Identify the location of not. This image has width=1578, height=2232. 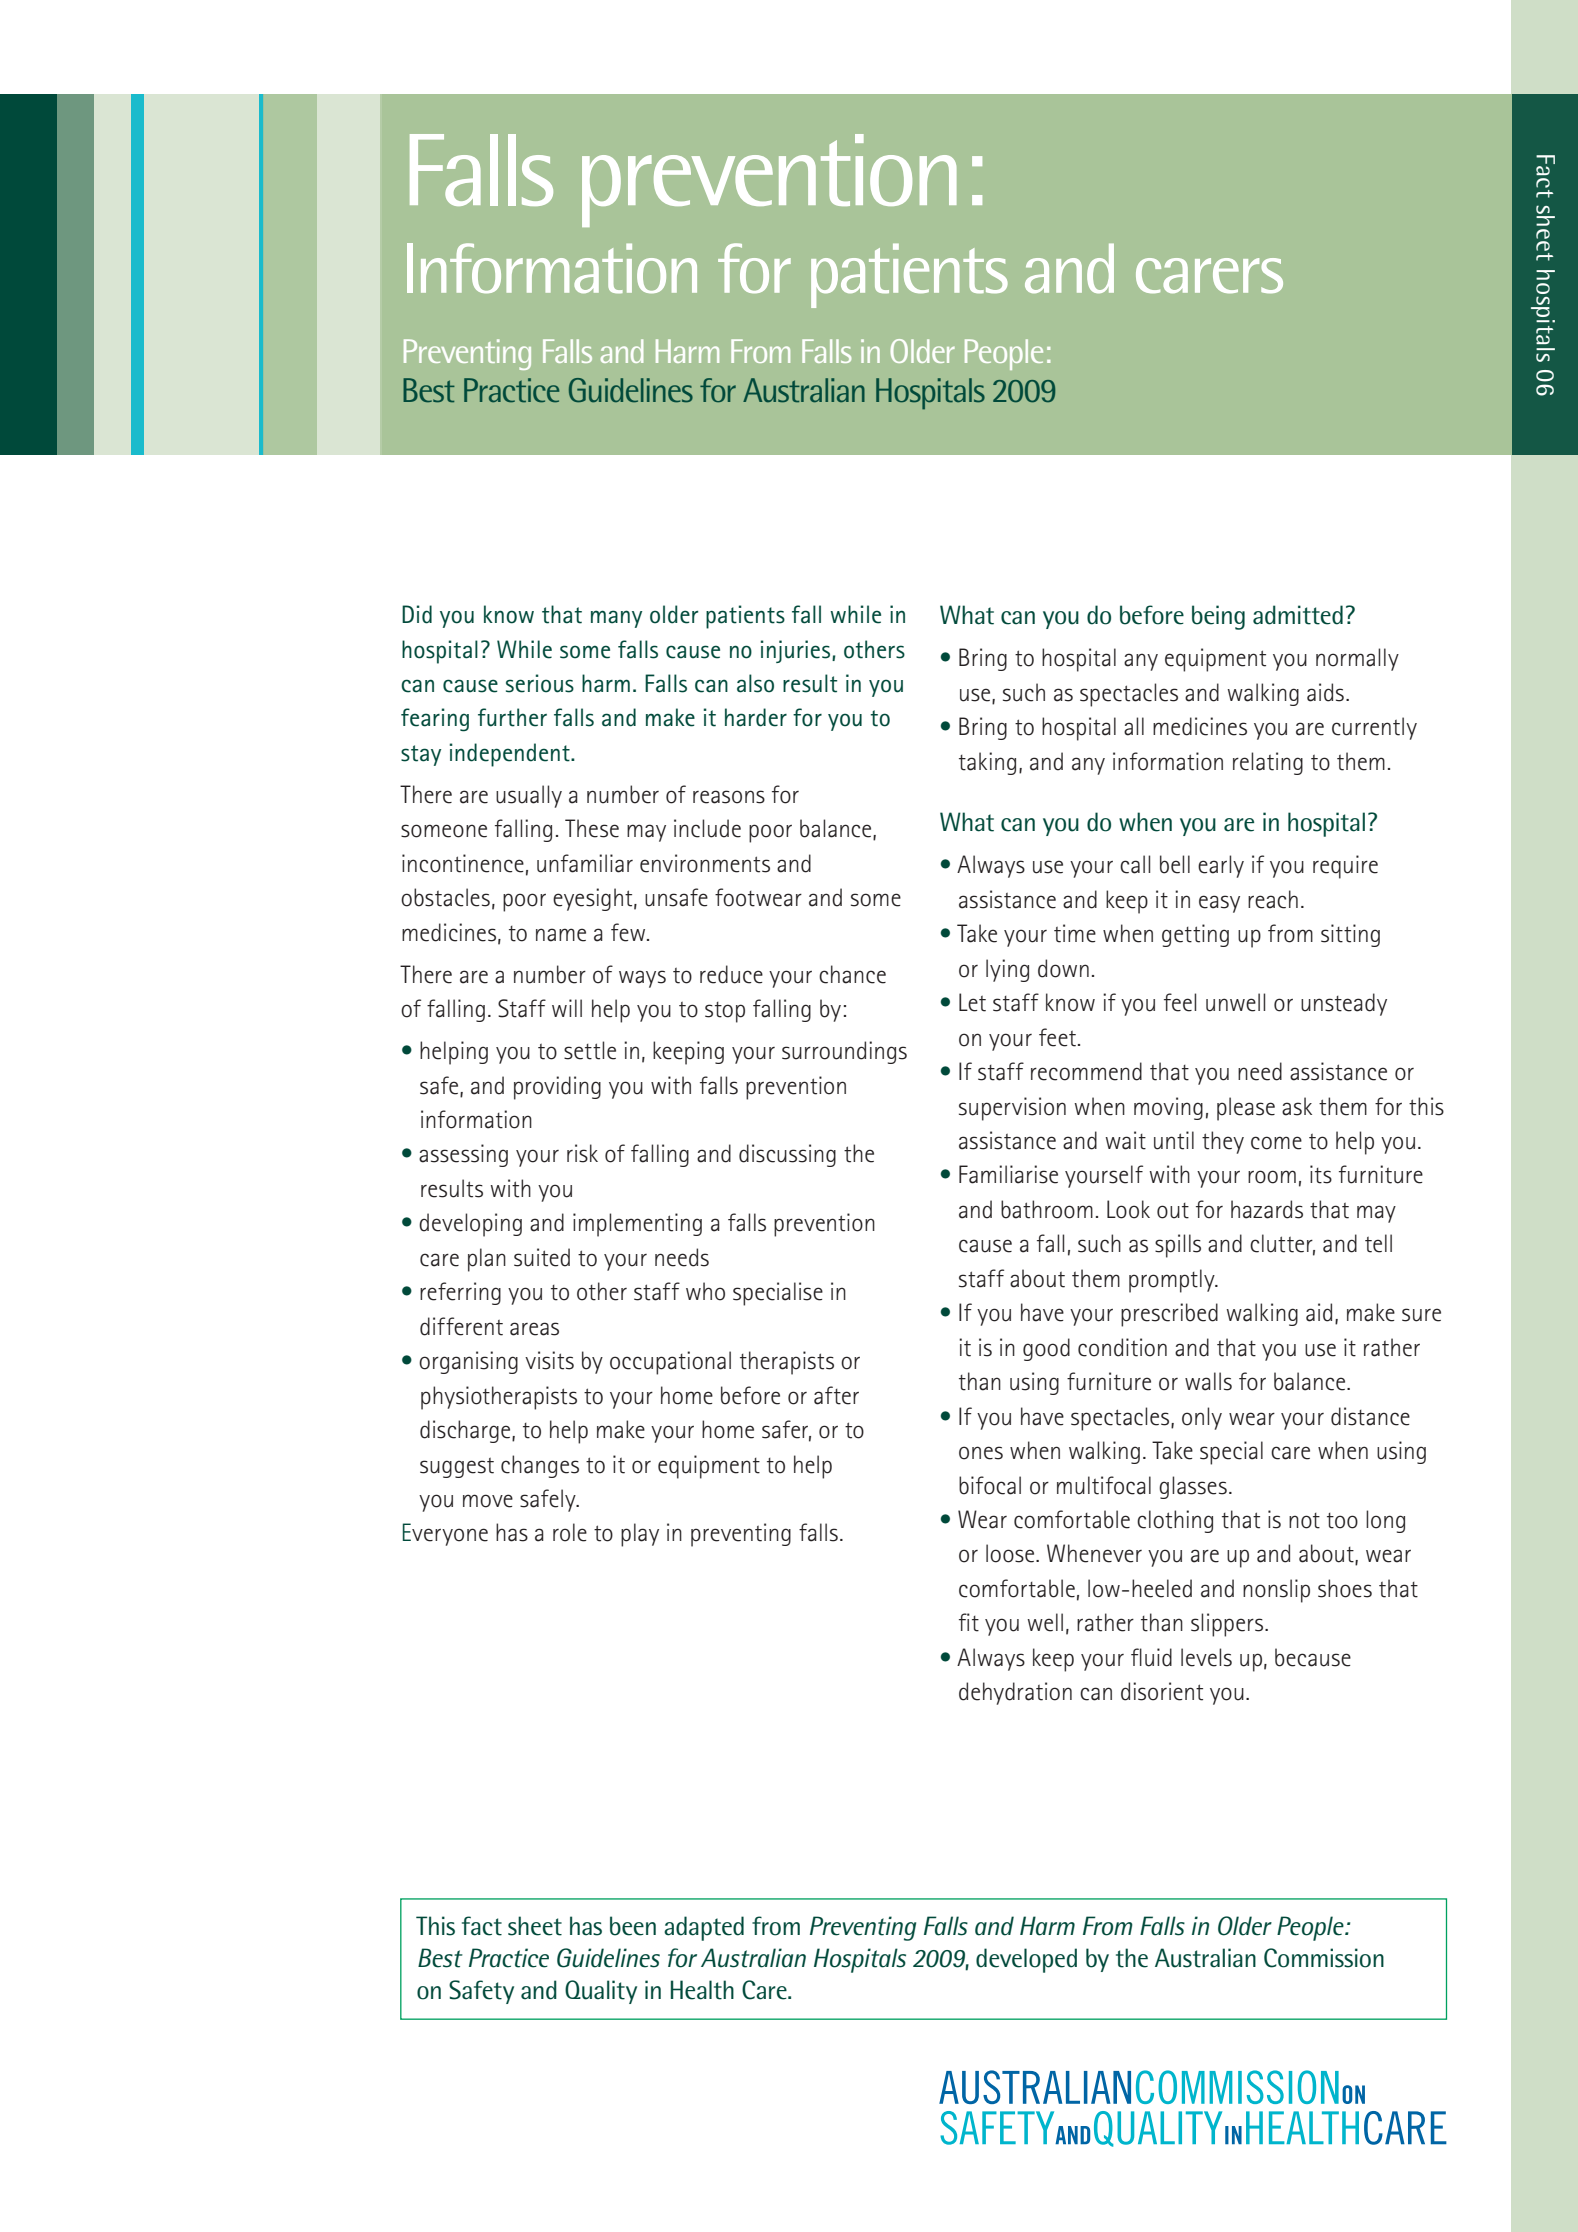
(1304, 1521).
